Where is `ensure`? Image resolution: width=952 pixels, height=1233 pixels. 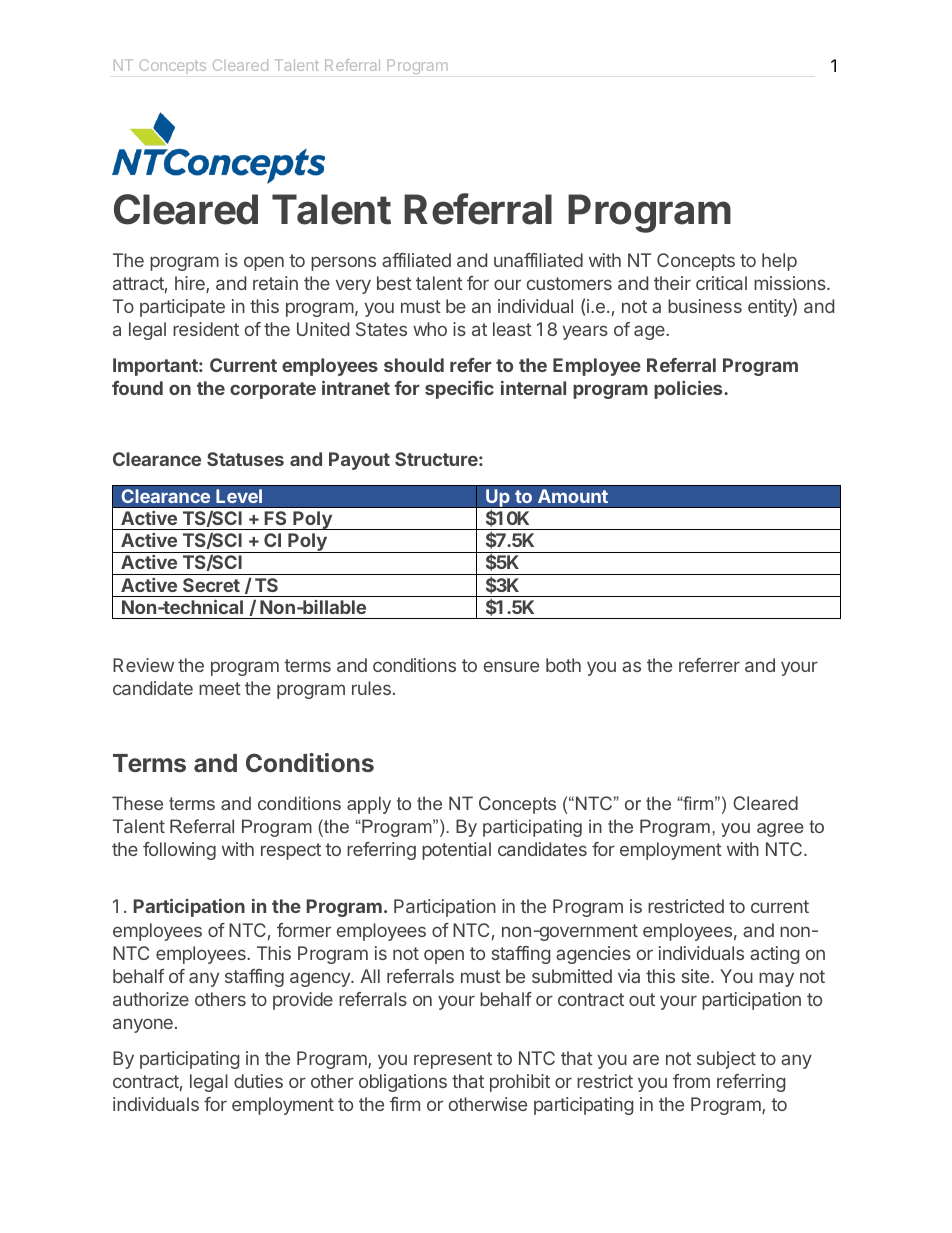
ensure is located at coordinates (511, 666).
